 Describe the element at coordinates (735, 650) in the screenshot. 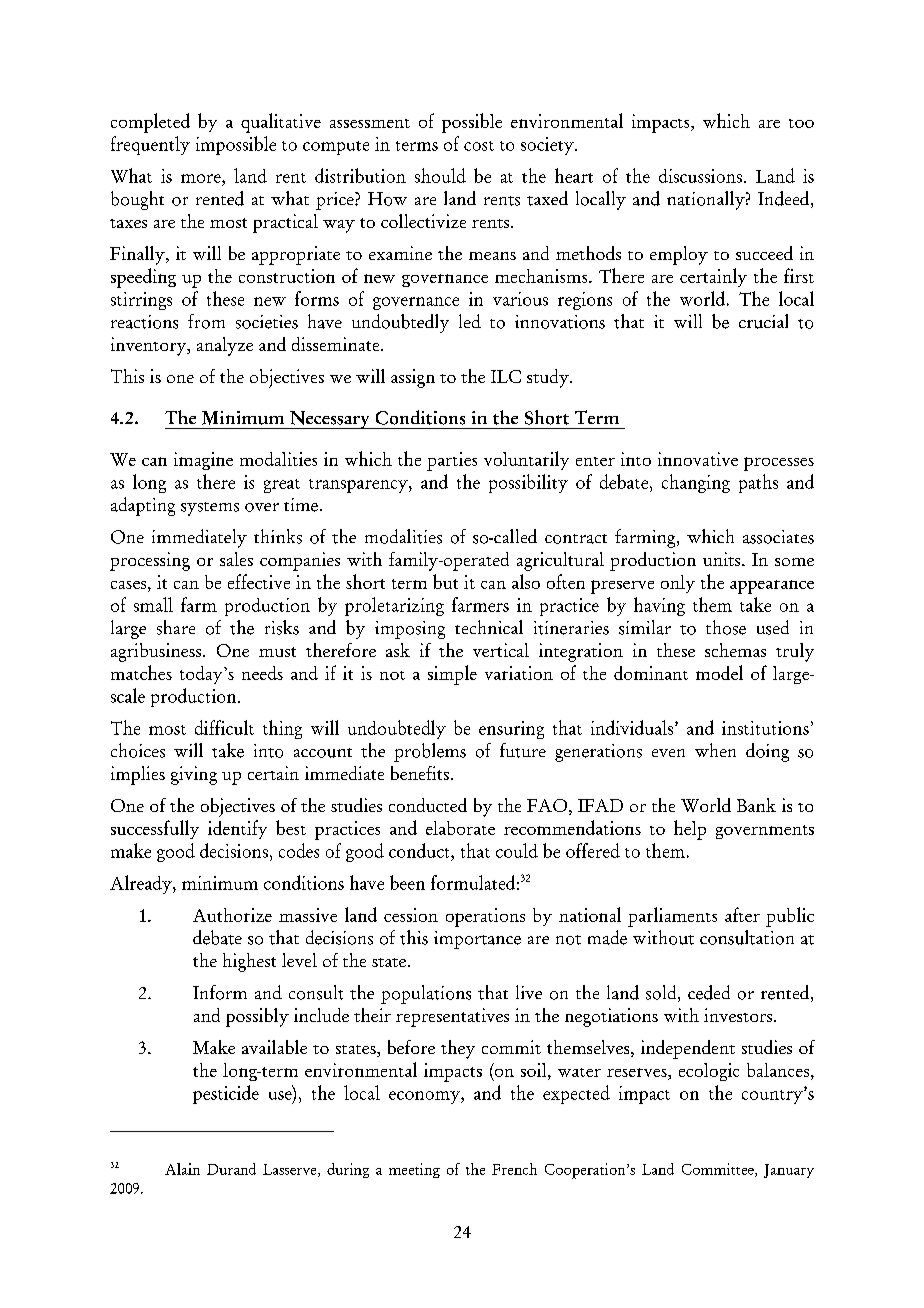

I see `schemas` at that location.
